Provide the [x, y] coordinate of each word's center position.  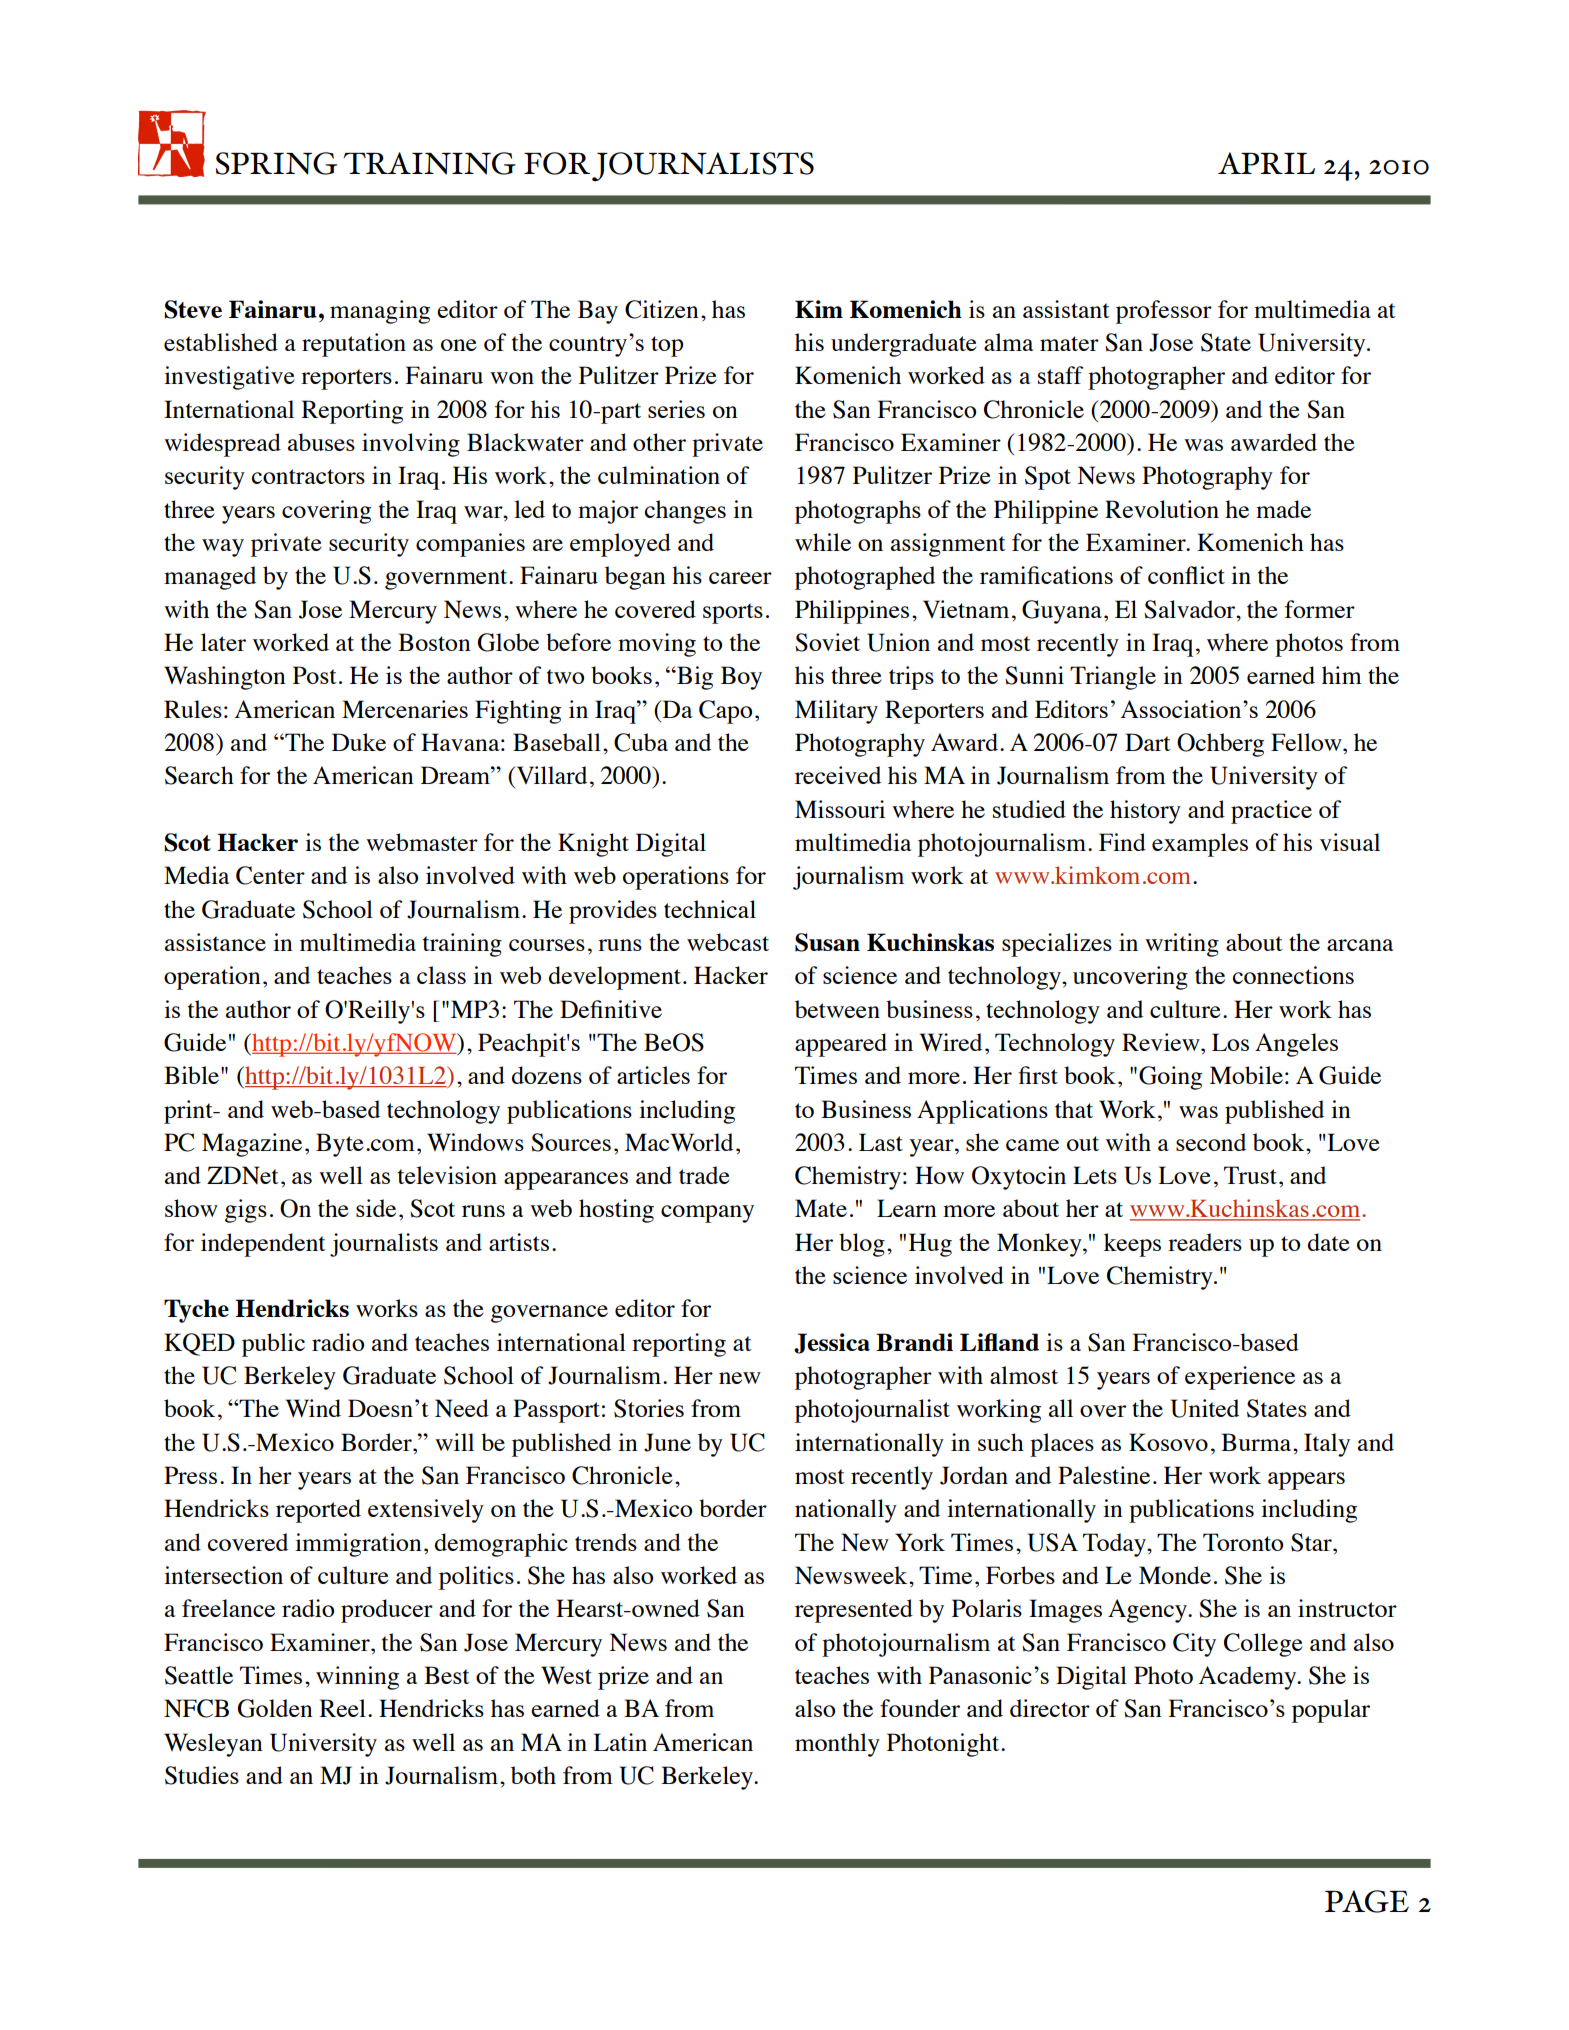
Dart [1148, 742]
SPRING [276, 163]
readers [1205, 1242]
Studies [202, 1775]
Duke [359, 742]
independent [263, 1245]
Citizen [662, 309]
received [838, 775]
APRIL [1266, 163]
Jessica [832, 1343]
